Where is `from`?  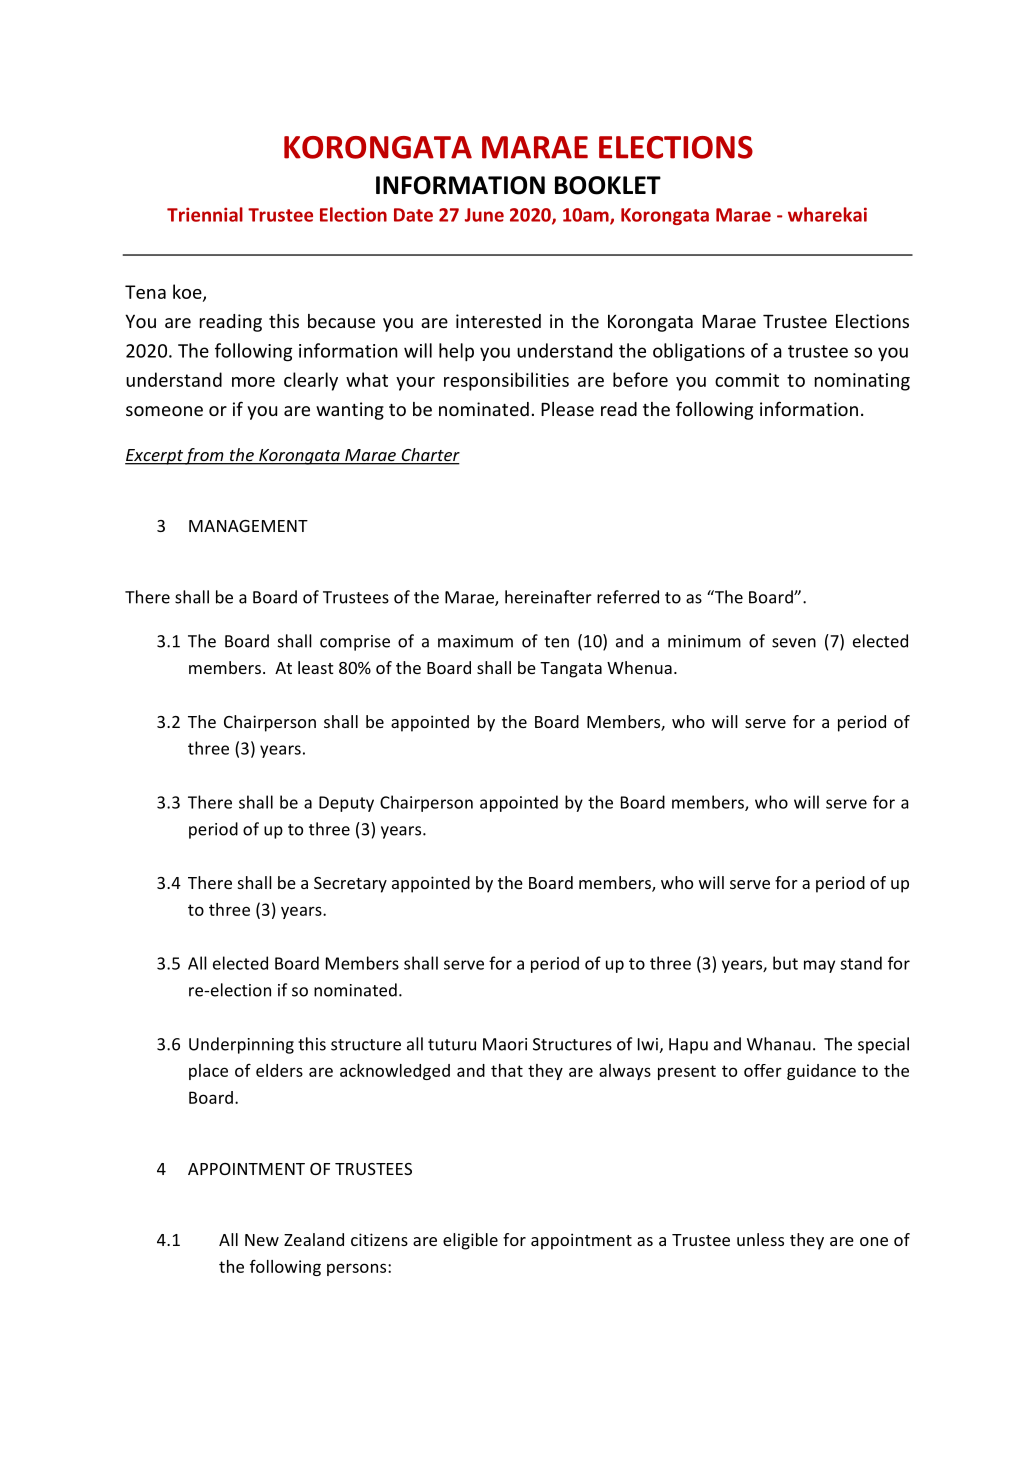
from is located at coordinates (205, 456).
